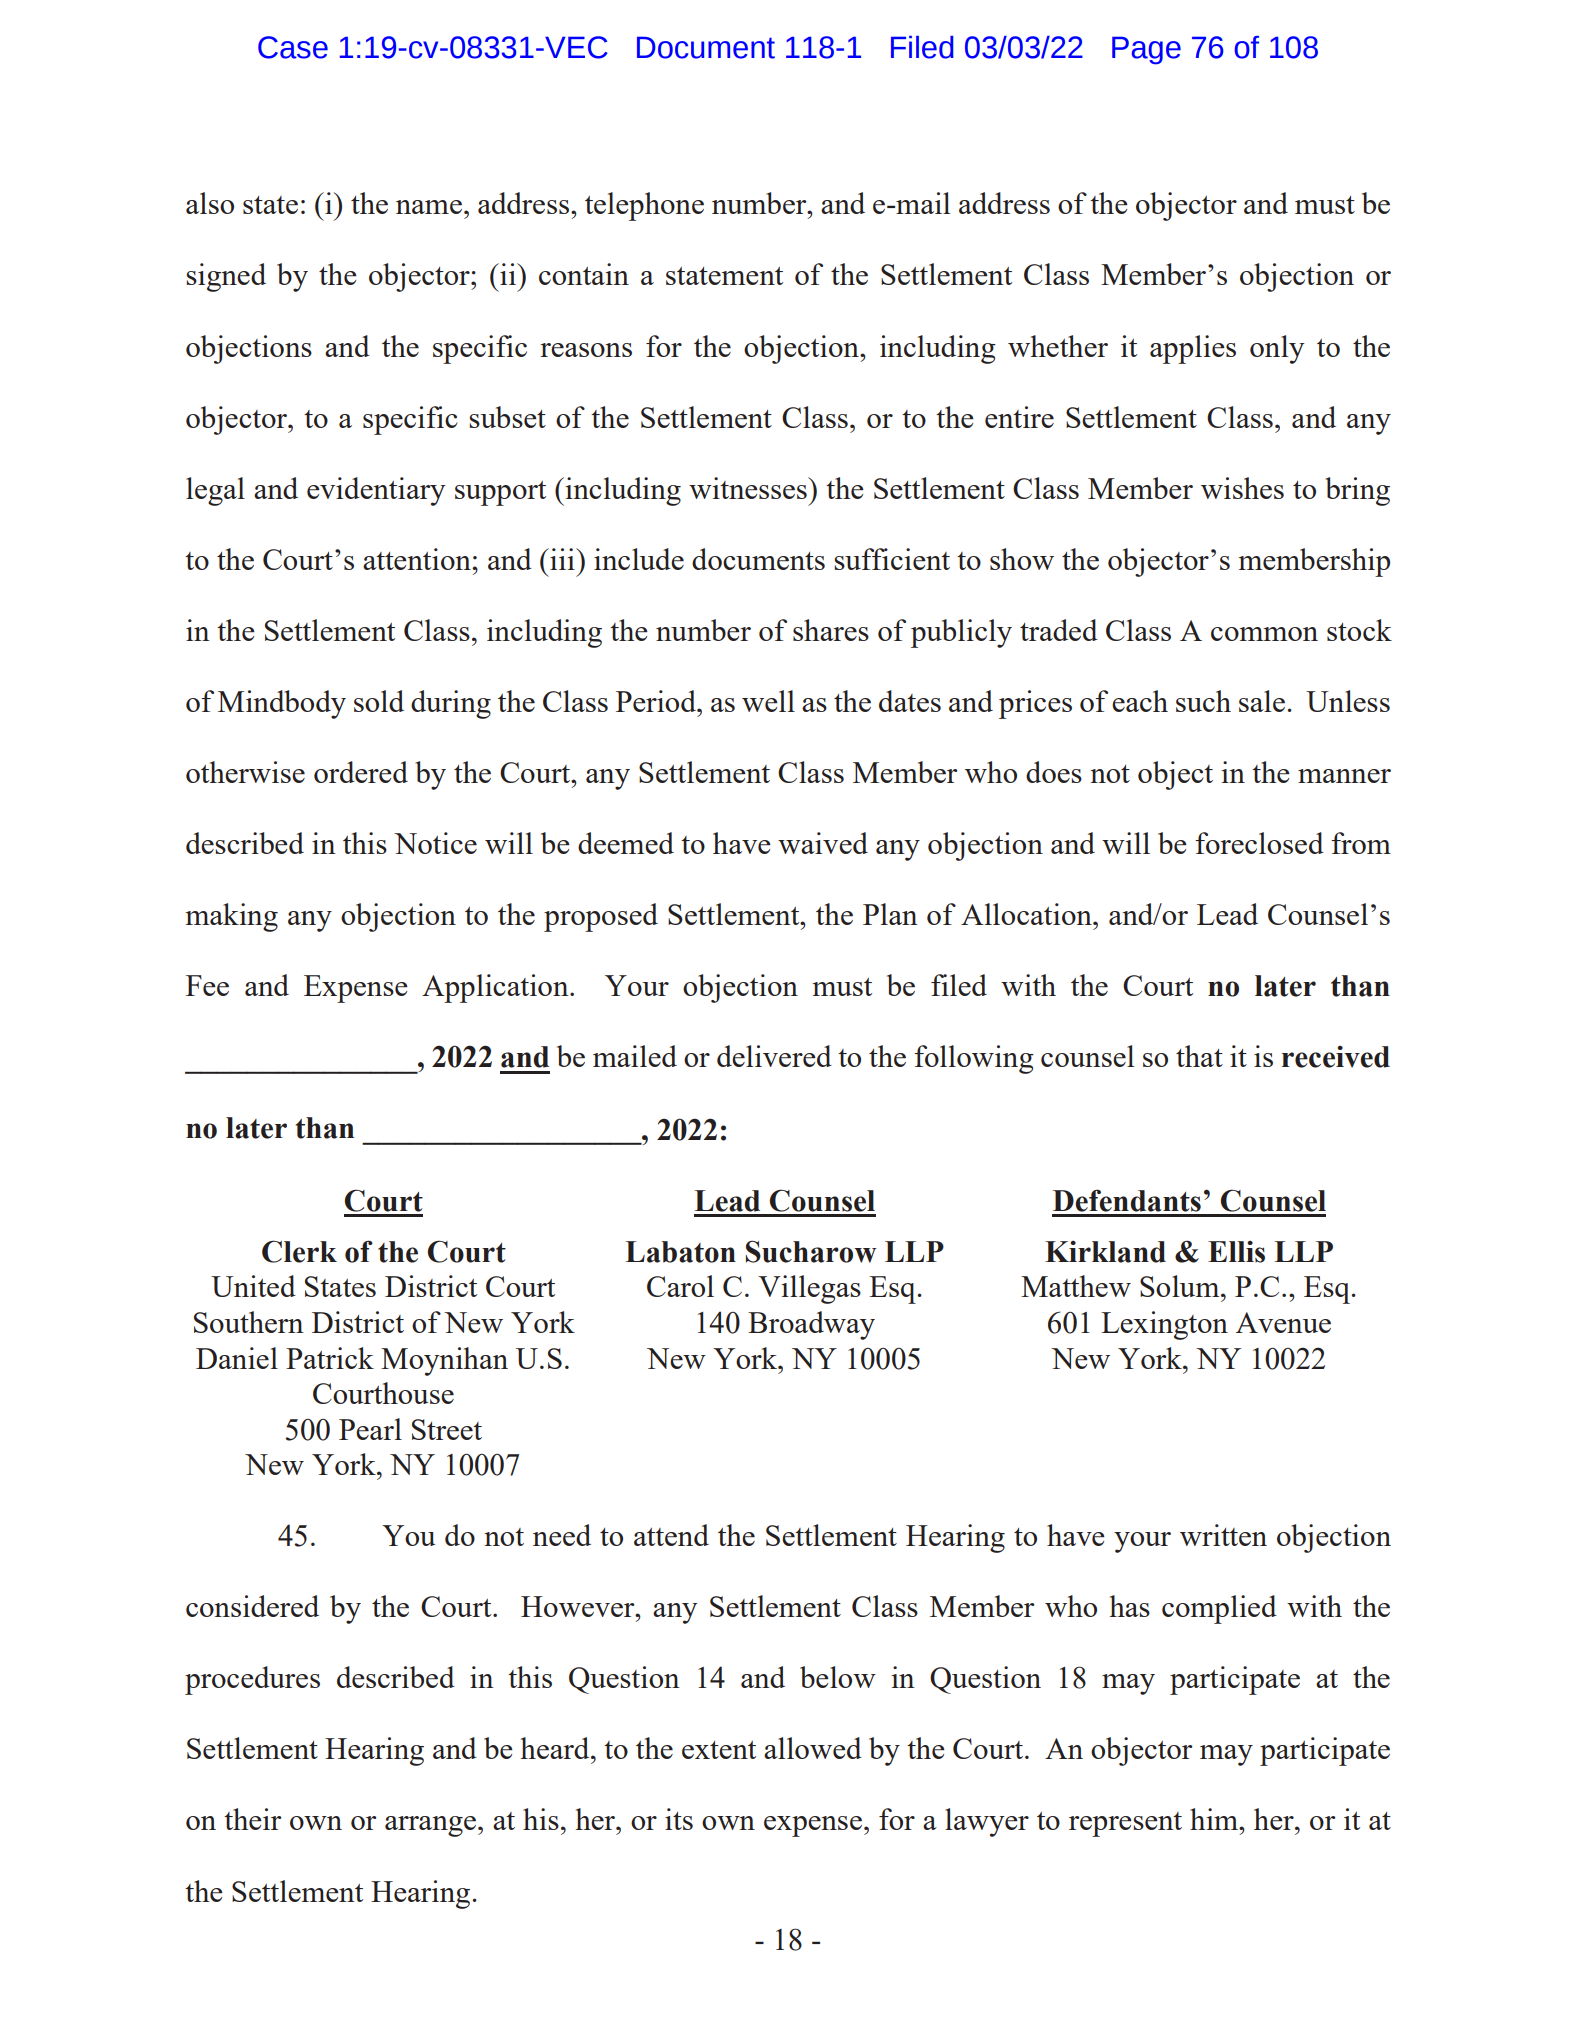 The width and height of the image is (1576, 2040). Describe the element at coordinates (1259, 843) in the image. I see `foreclosed` at that location.
